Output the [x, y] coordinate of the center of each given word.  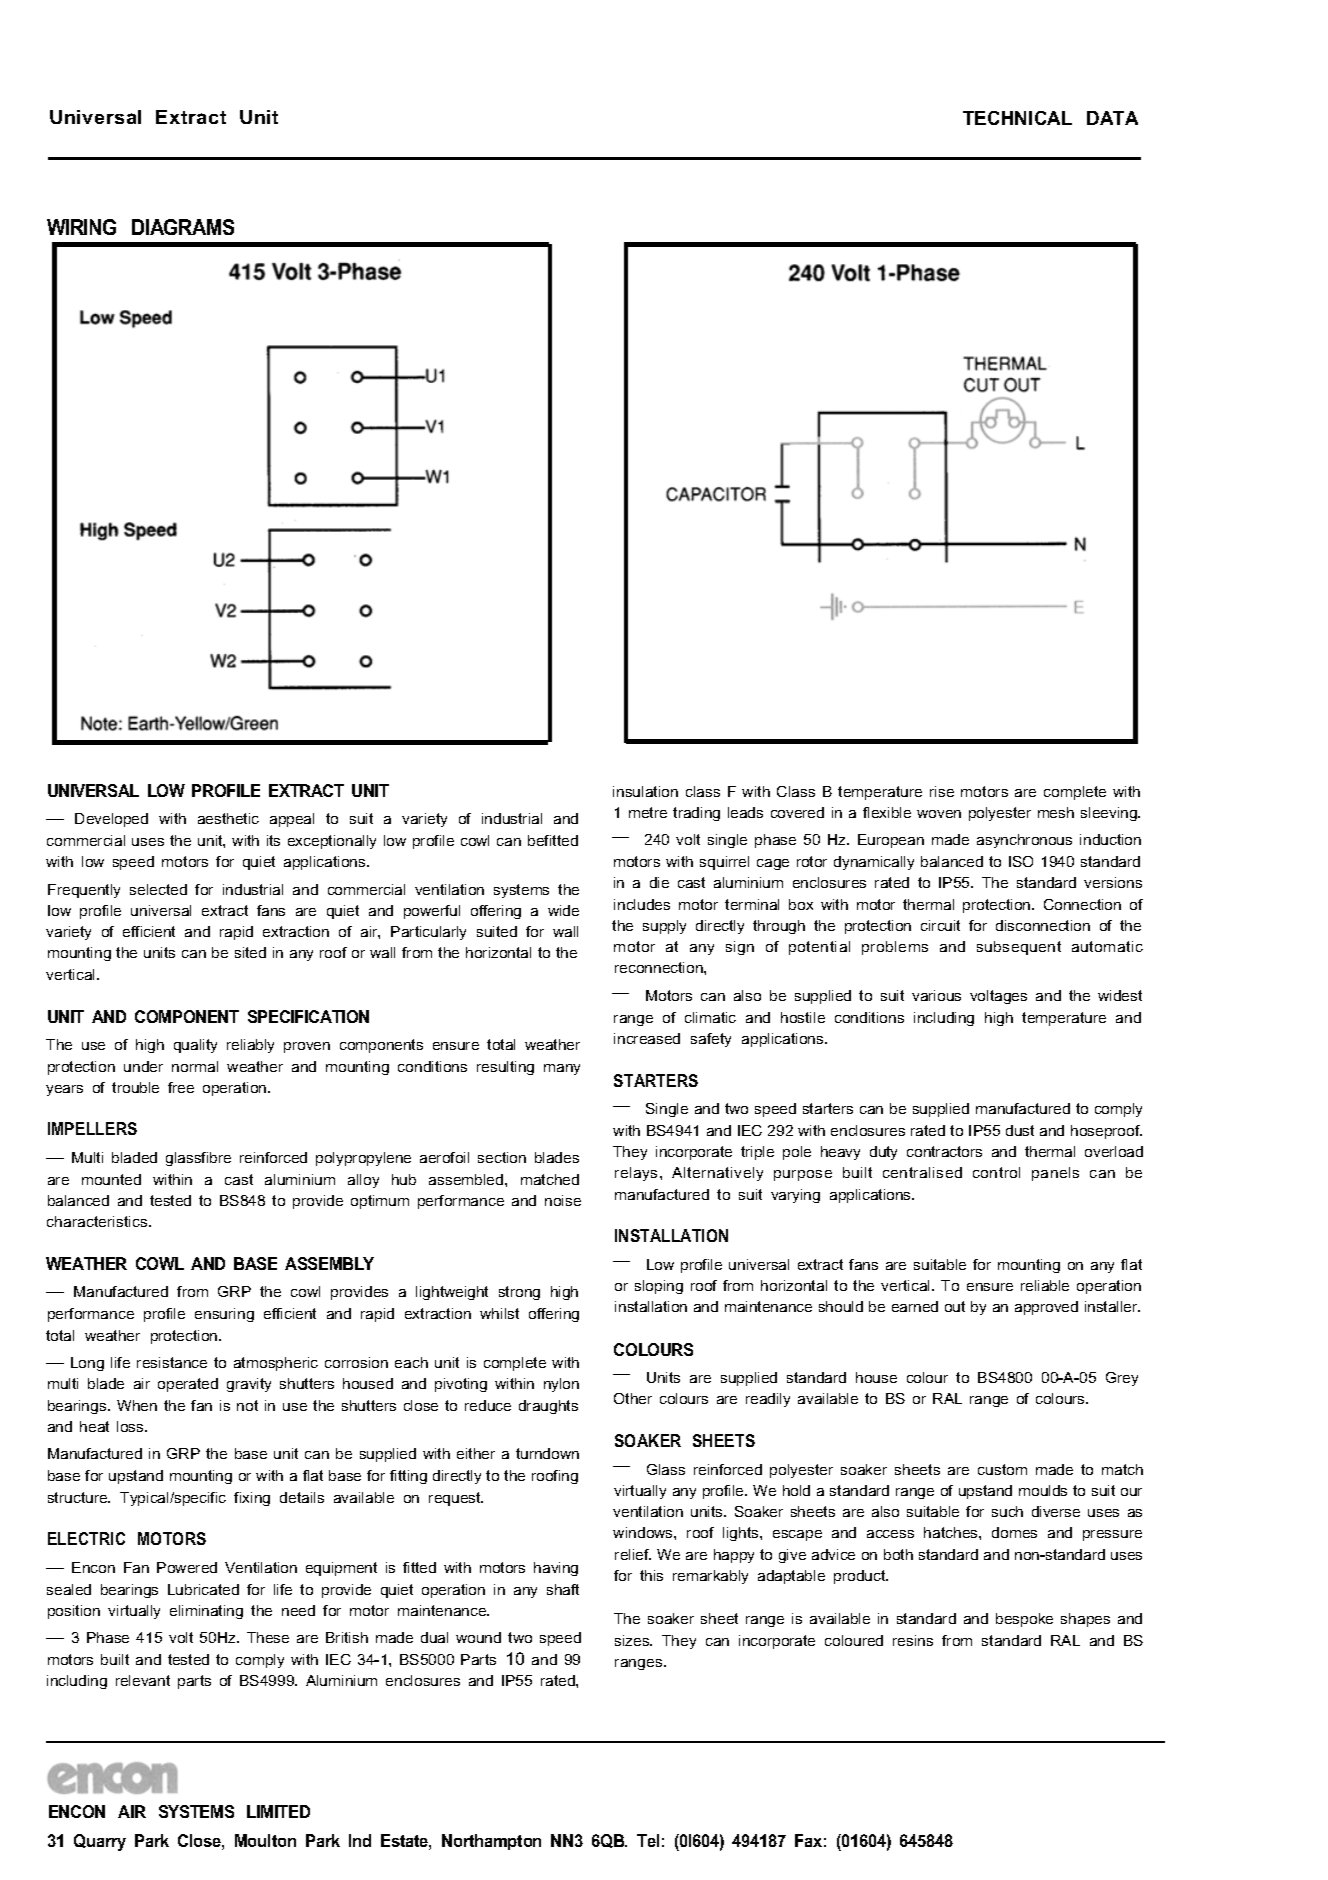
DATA [1112, 118]
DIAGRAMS [183, 227]
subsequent [1019, 948]
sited [250, 952]
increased [647, 1038]
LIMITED [278, 1811]
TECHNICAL [1017, 118]
